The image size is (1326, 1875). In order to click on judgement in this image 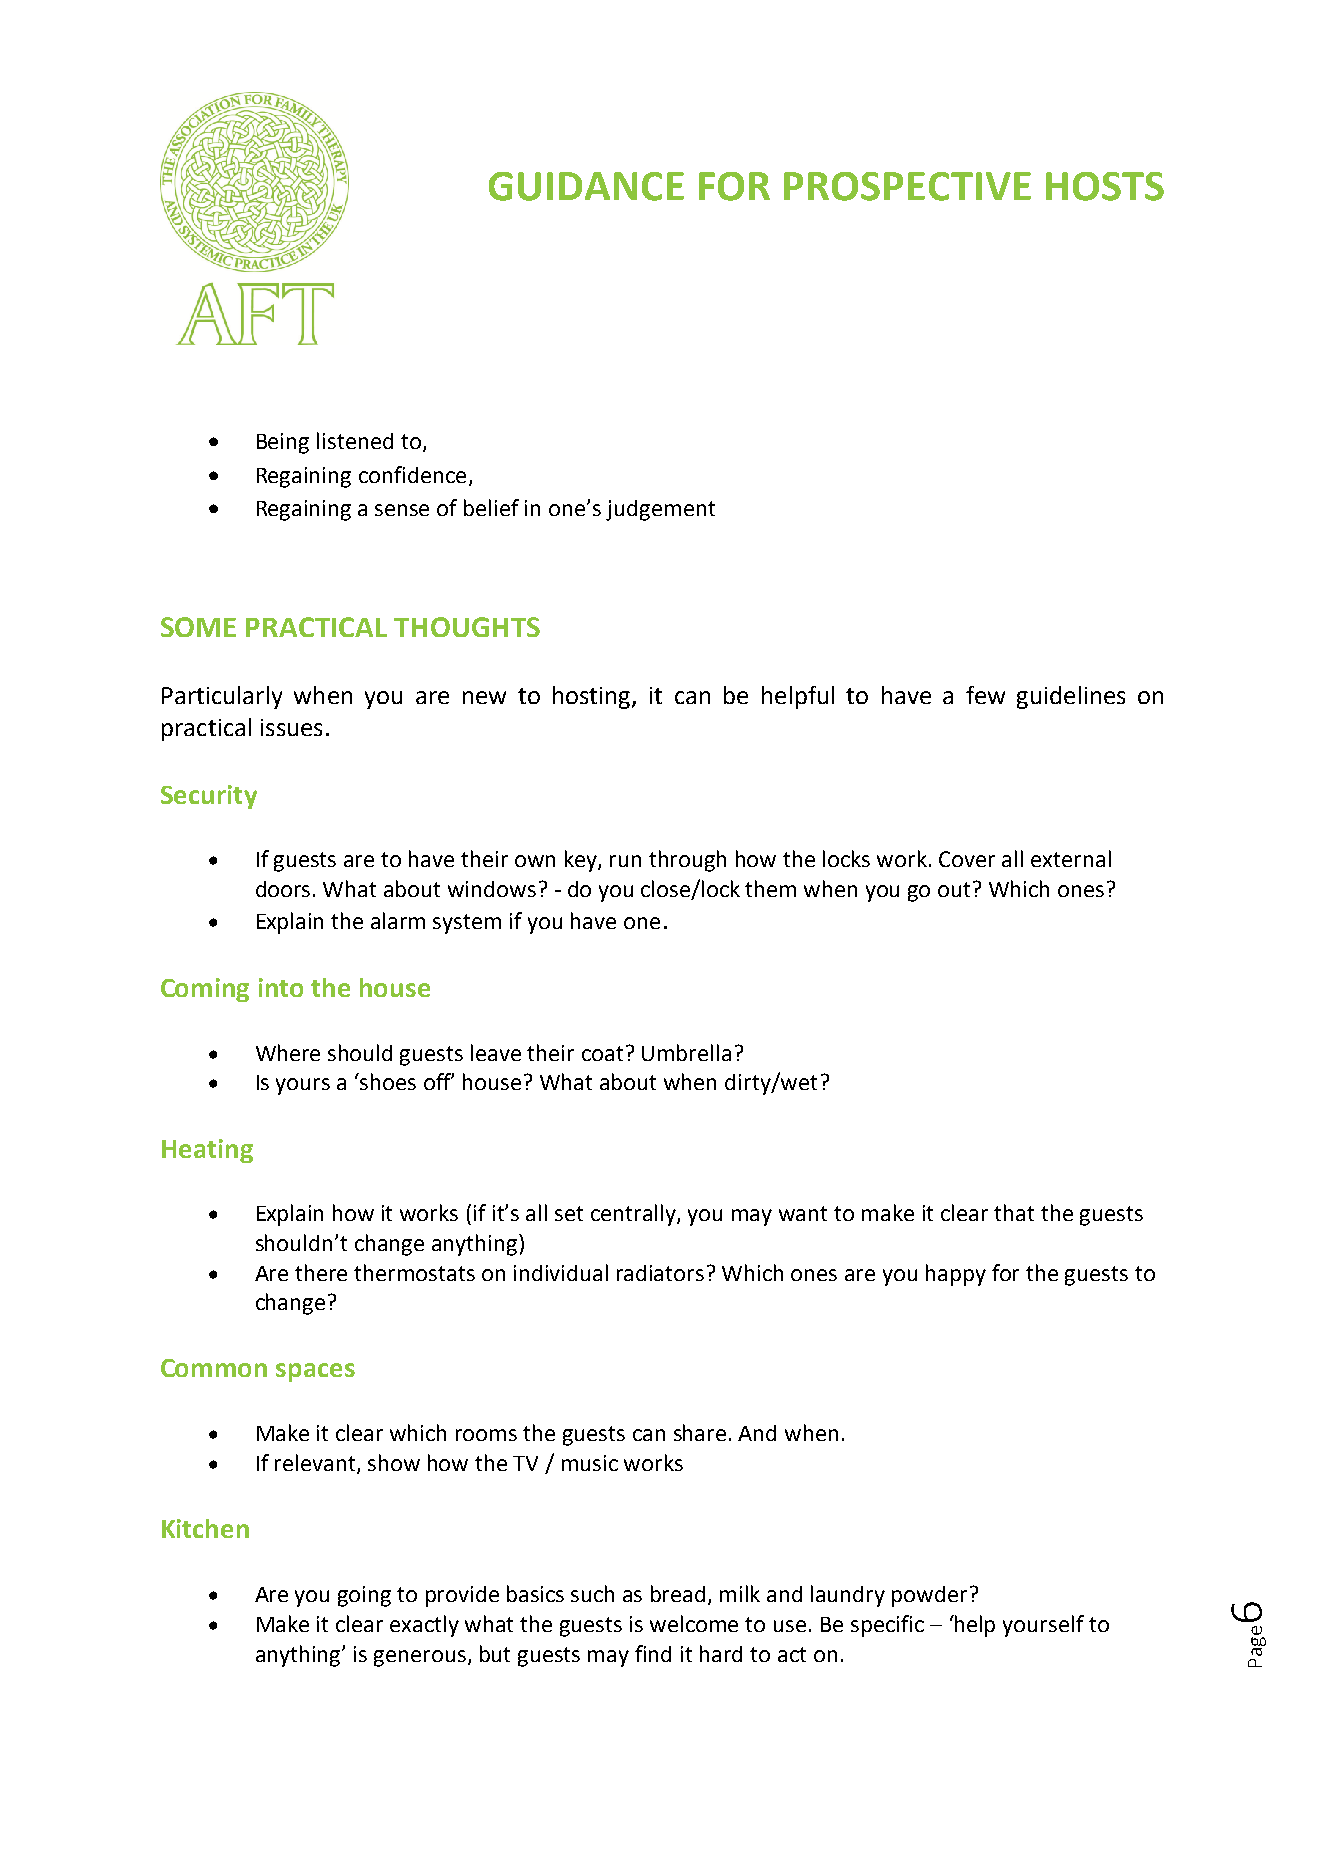, I will do `click(660, 510)`.
